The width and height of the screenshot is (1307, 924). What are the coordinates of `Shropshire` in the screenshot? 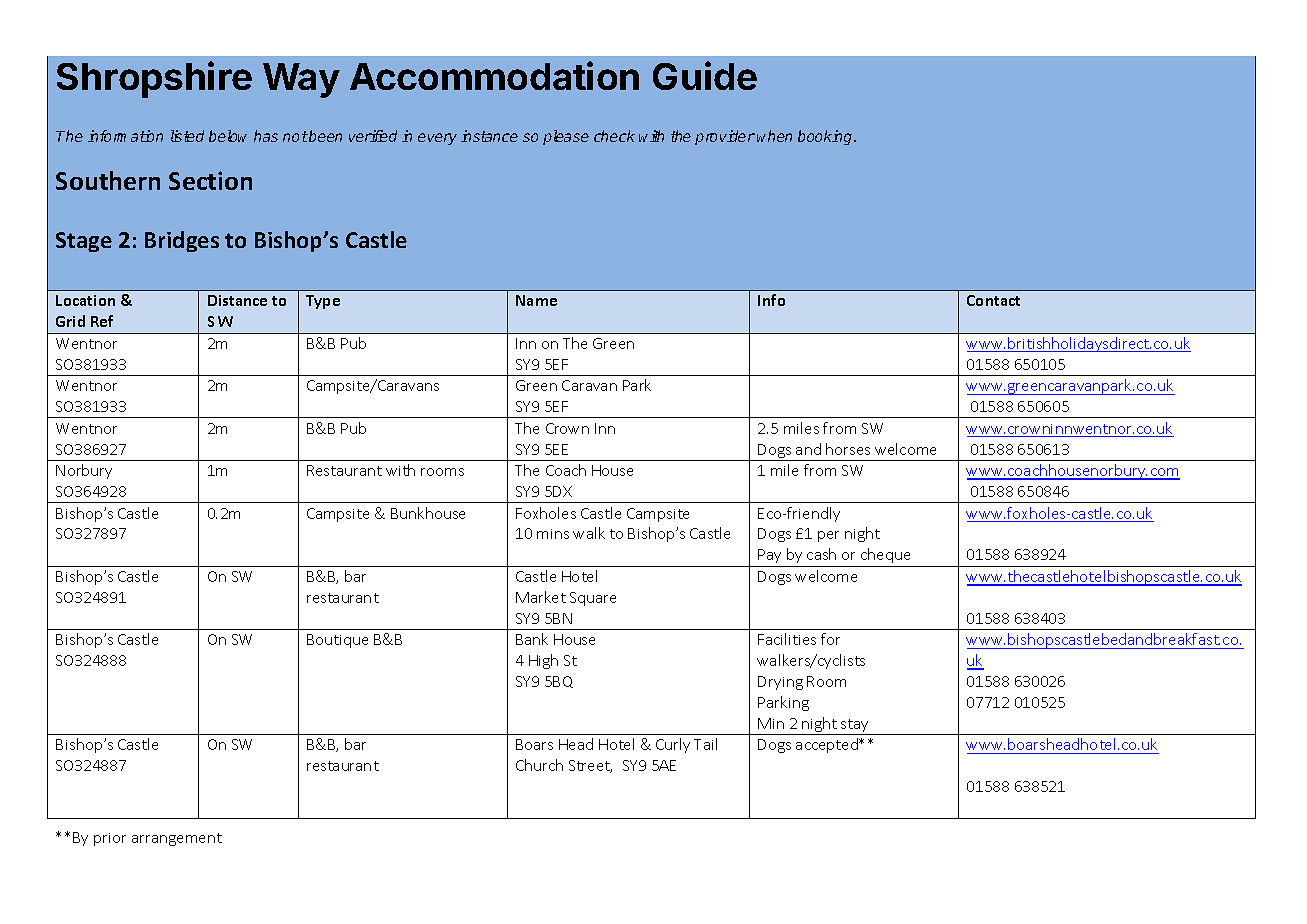 It's located at (154, 79).
